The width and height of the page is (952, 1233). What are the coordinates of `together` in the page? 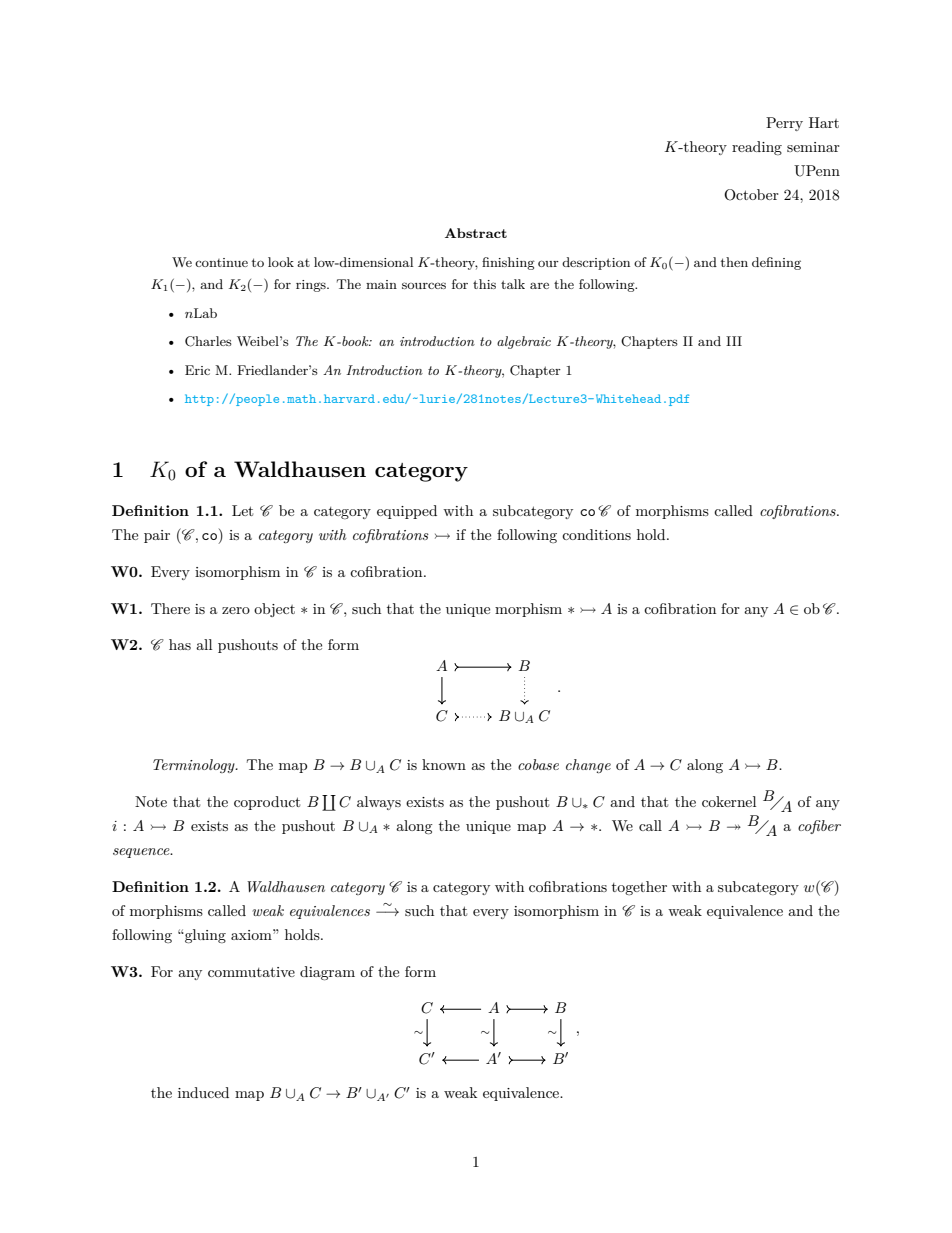 It's located at (639, 888).
